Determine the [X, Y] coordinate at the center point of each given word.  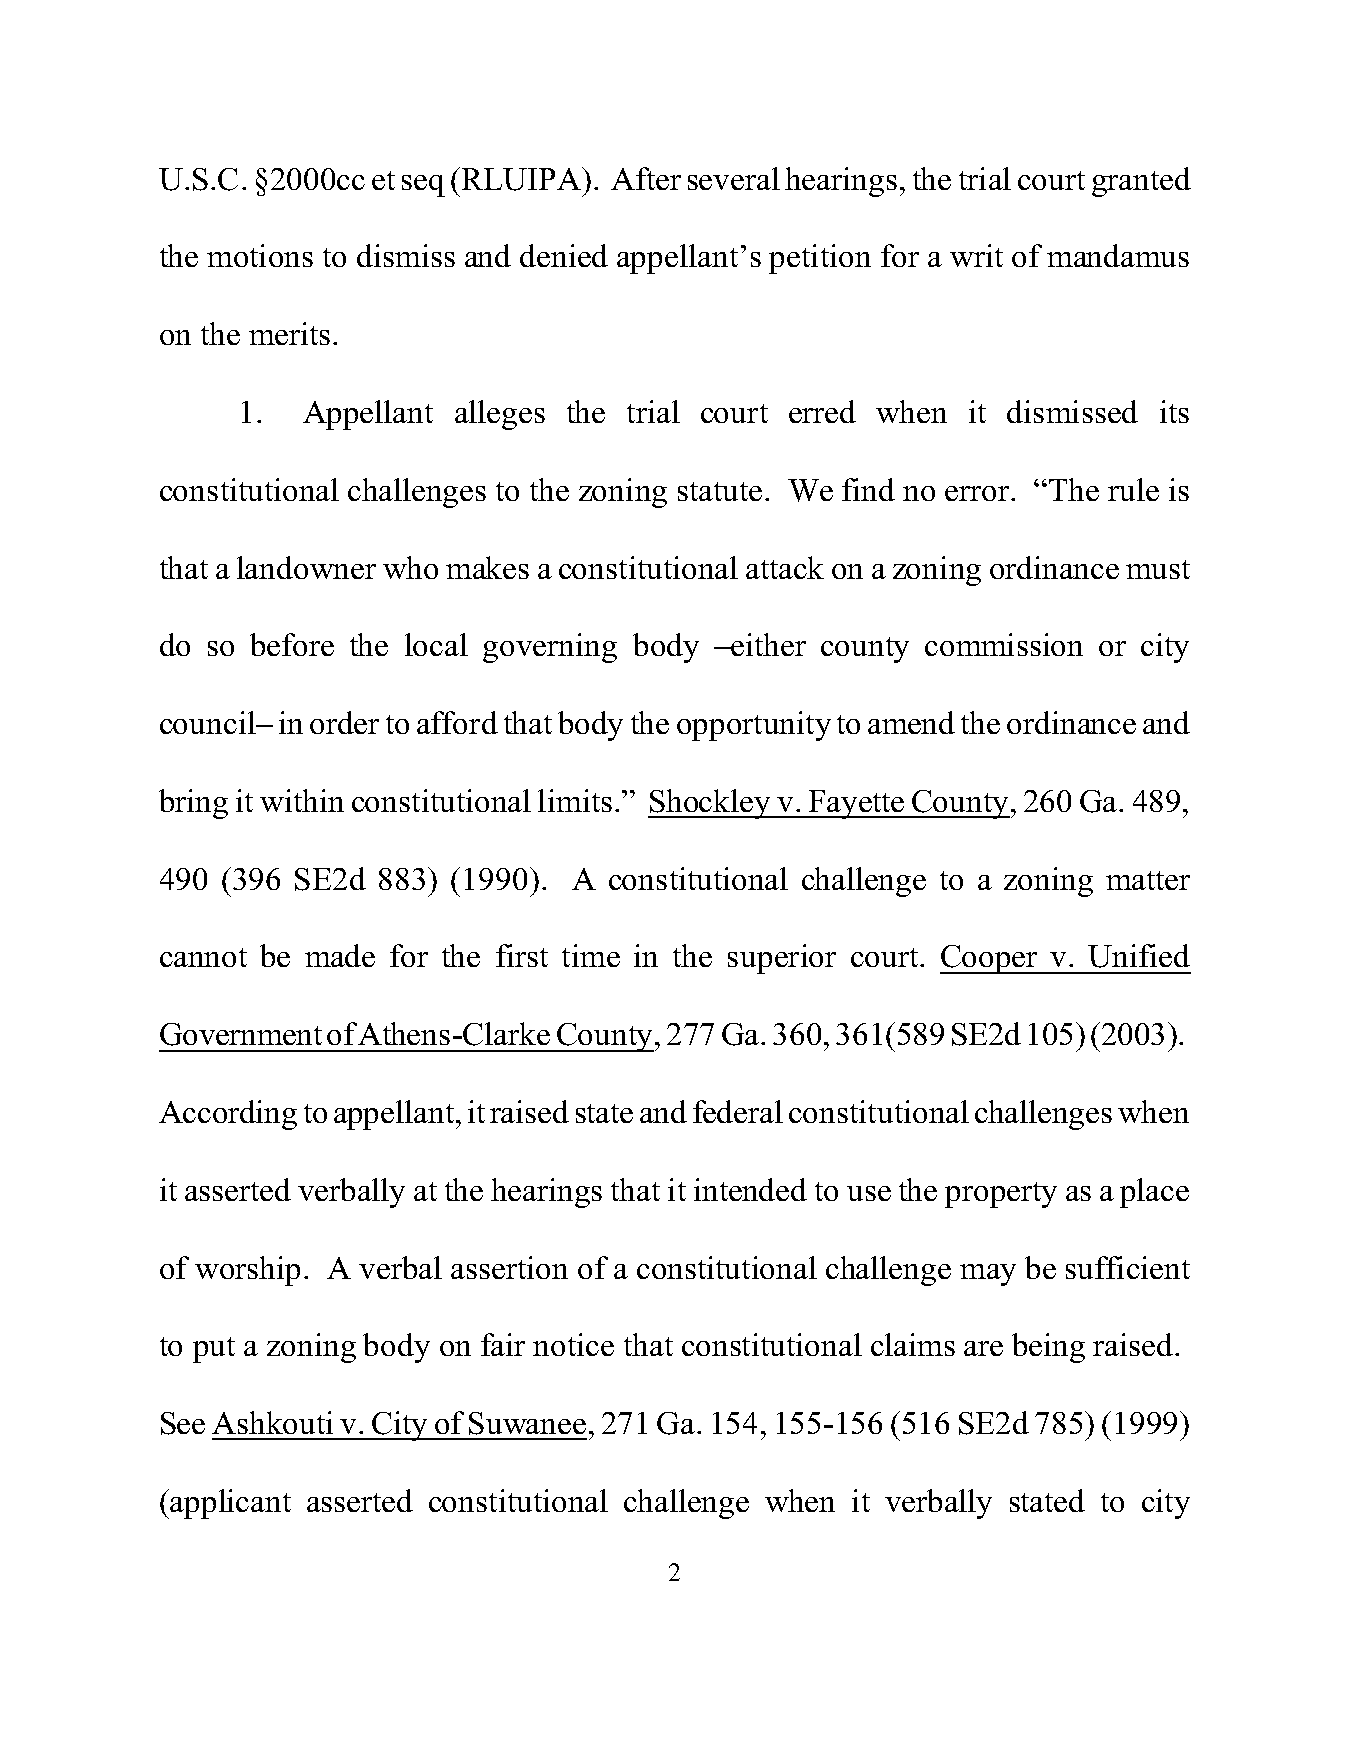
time [591, 955]
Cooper [990, 959]
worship [247, 1271]
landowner [306, 567]
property [1001, 1195]
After [646, 178]
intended [750, 1189]
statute [720, 491]
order [344, 722]
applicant [229, 1504]
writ [976, 255]
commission [1004, 644]
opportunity [754, 726]
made [340, 955]
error [978, 493]
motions [260, 255]
